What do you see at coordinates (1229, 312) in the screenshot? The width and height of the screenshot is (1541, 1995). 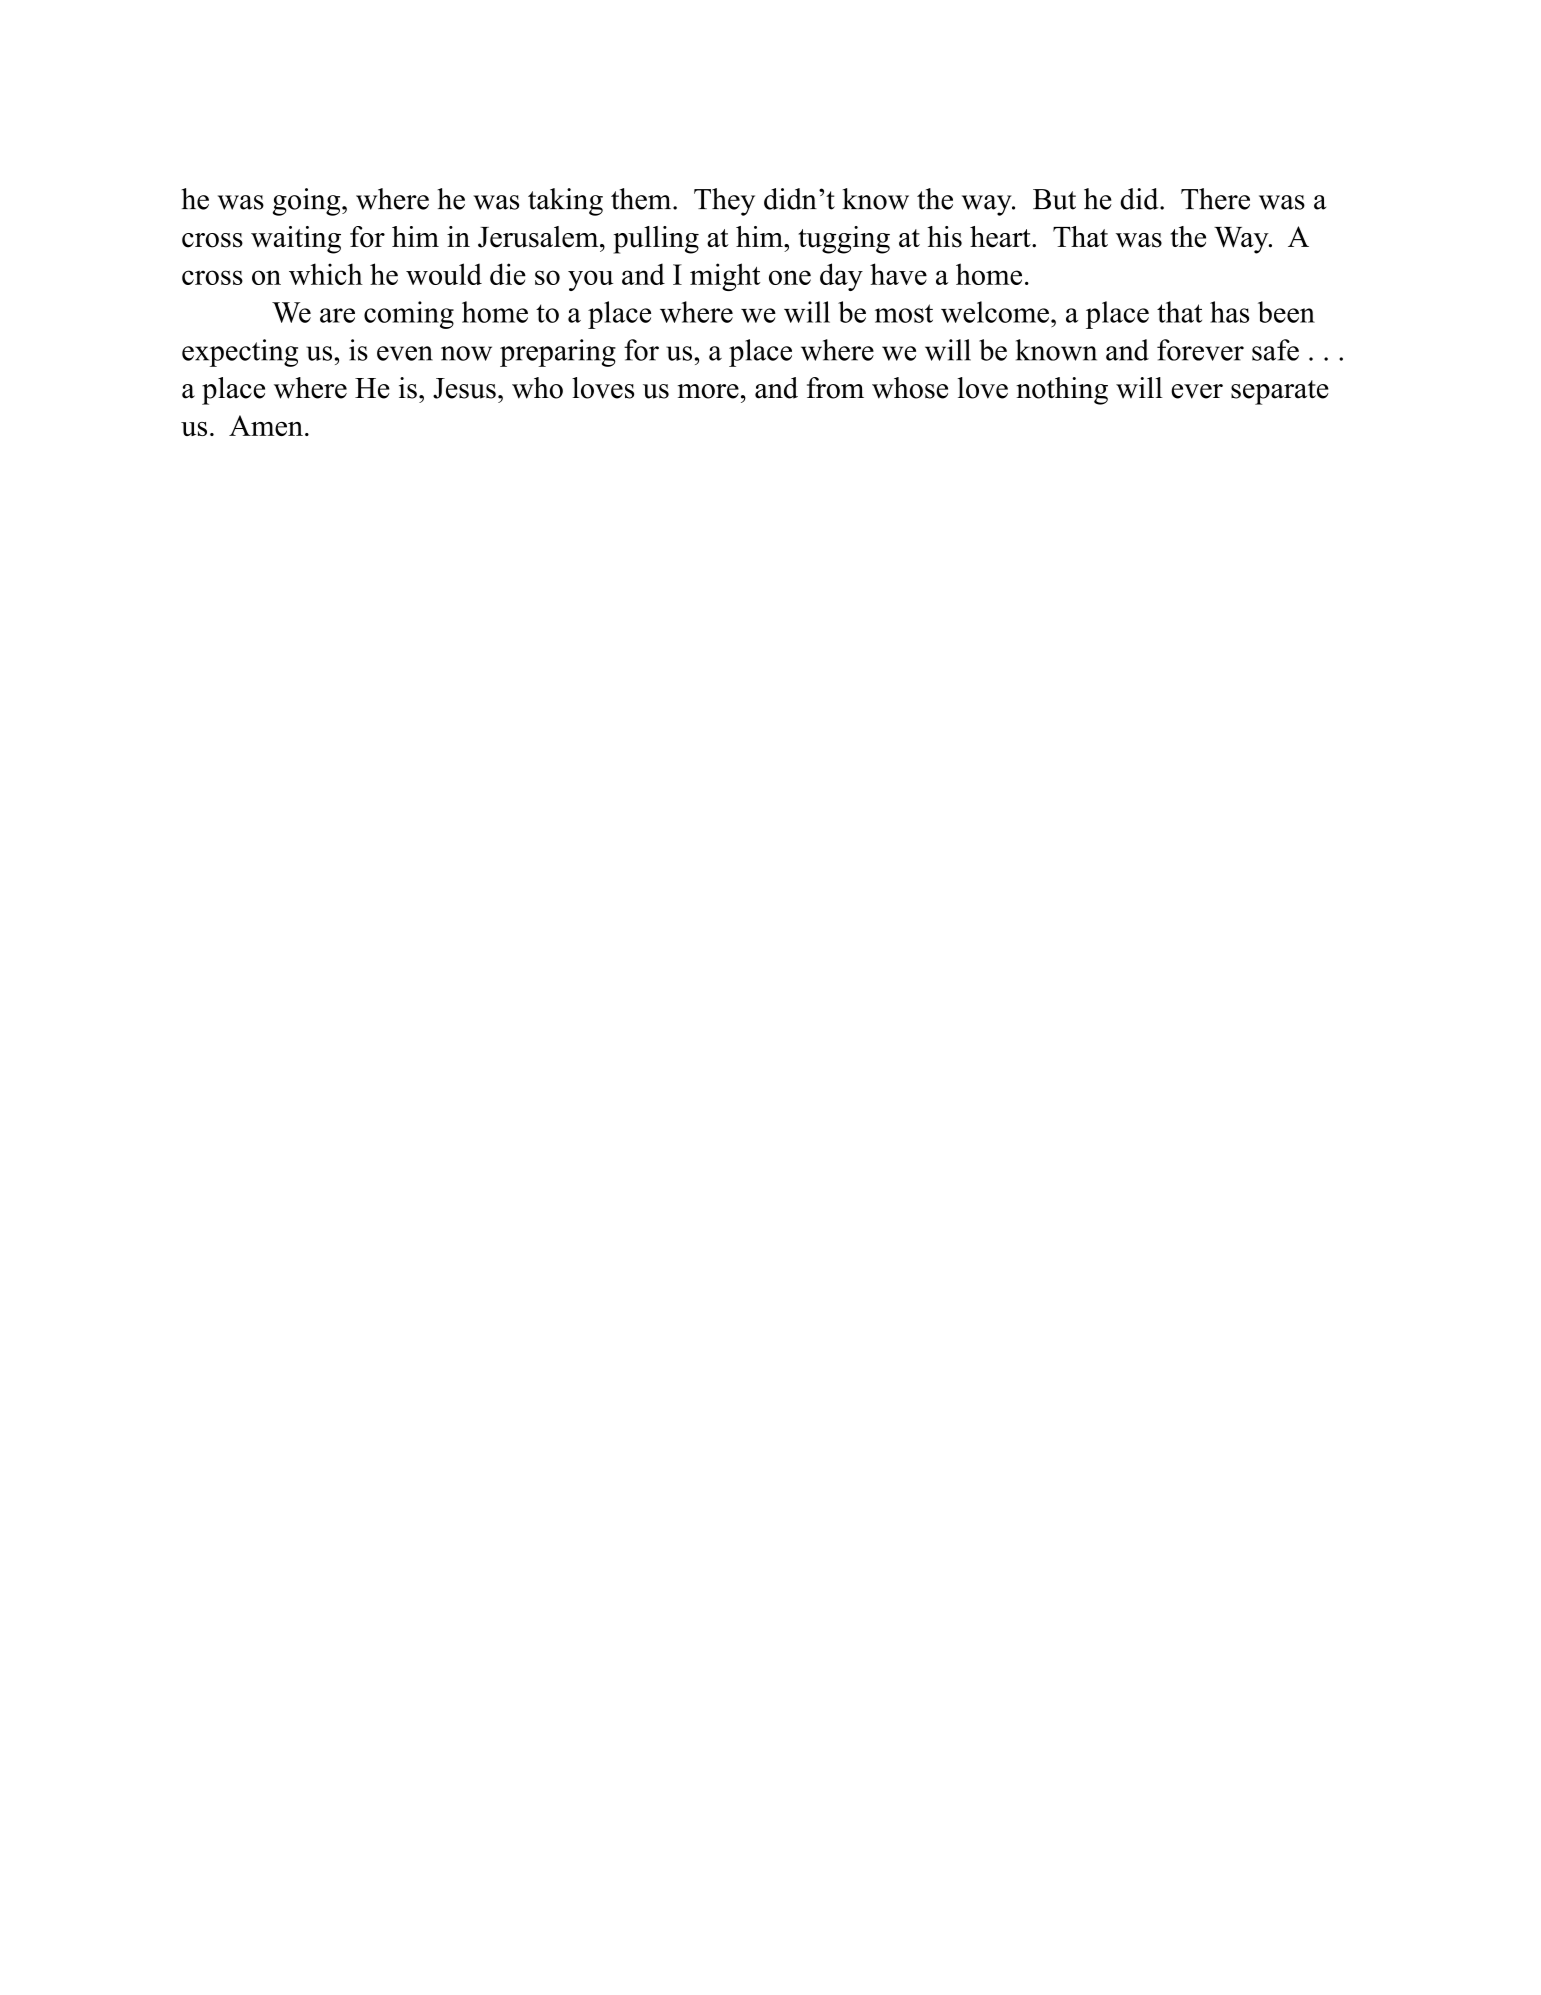 I see `has` at bounding box center [1229, 312].
